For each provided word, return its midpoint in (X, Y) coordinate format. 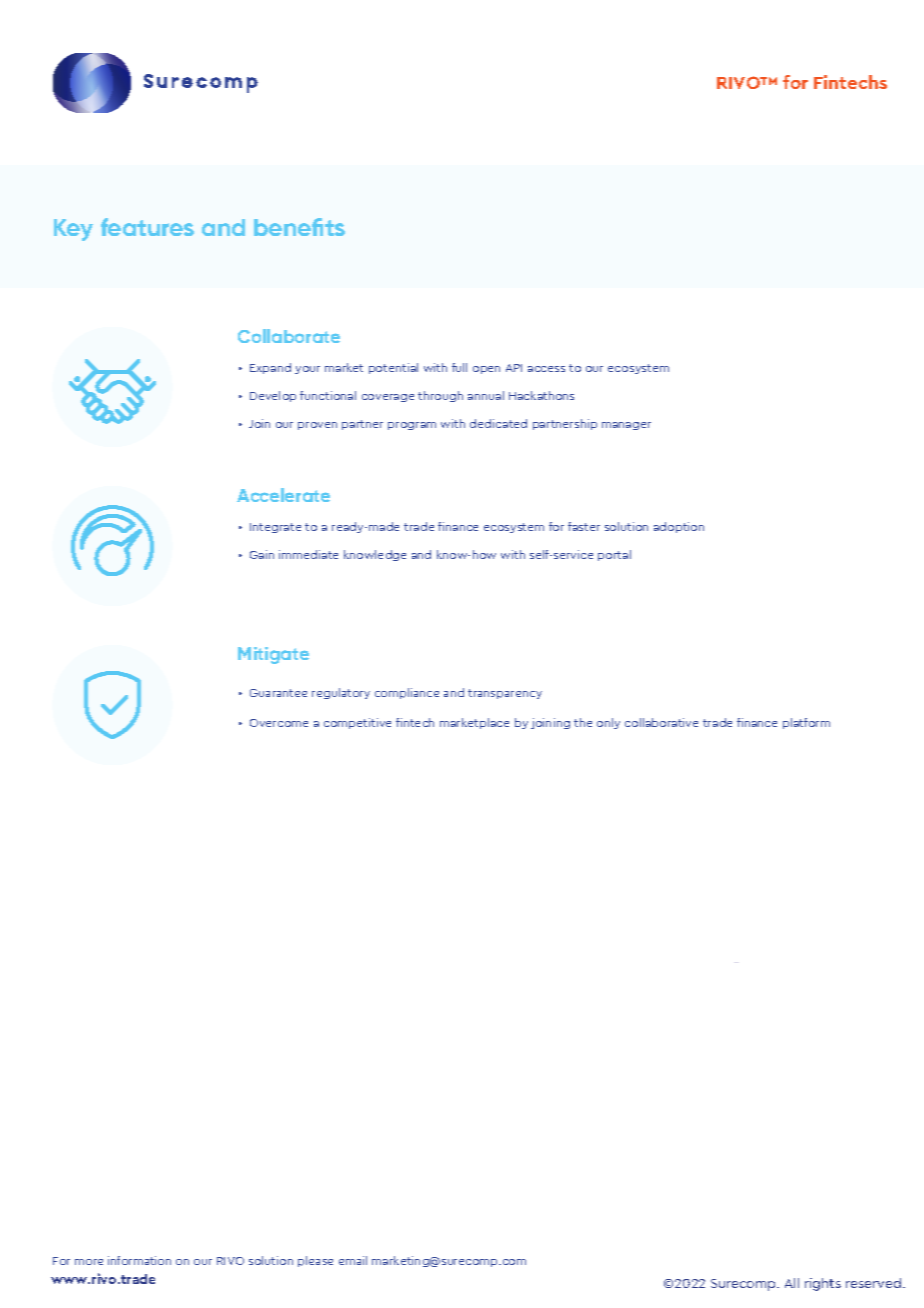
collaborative (661, 722)
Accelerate (283, 495)
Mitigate (273, 655)
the (583, 722)
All (792, 1283)
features (147, 227)
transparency (505, 694)
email (353, 1260)
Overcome (279, 723)
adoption (679, 527)
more (89, 1262)
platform (806, 723)
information (139, 1260)
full (459, 367)
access (546, 369)
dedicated (498, 423)
